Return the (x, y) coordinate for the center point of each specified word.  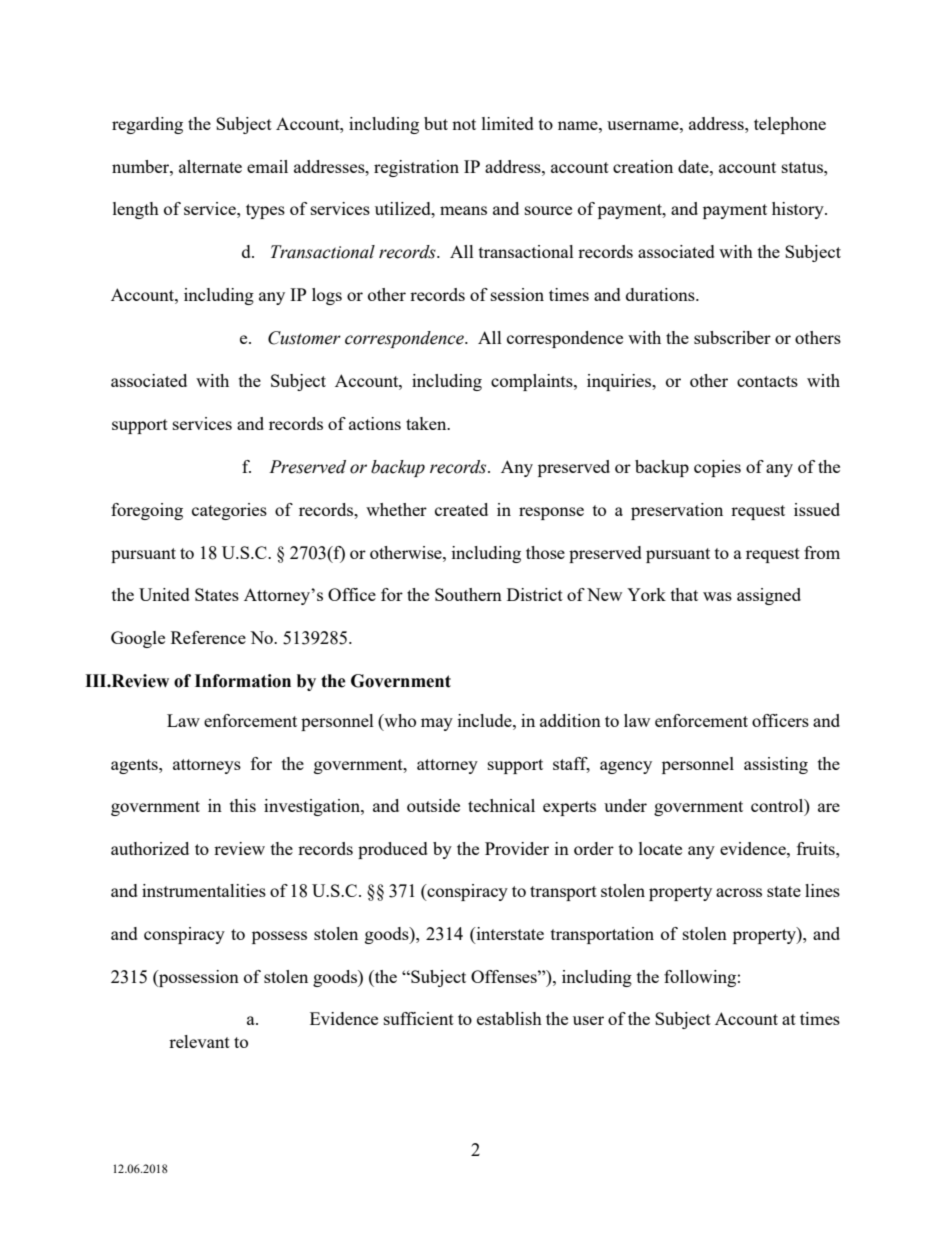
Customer (304, 338)
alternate (210, 166)
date (694, 166)
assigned (769, 596)
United (164, 594)
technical (501, 805)
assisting (776, 765)
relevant (199, 1041)
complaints (533, 382)
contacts (767, 381)
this (243, 805)
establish (509, 1018)
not (464, 124)
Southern (468, 594)
